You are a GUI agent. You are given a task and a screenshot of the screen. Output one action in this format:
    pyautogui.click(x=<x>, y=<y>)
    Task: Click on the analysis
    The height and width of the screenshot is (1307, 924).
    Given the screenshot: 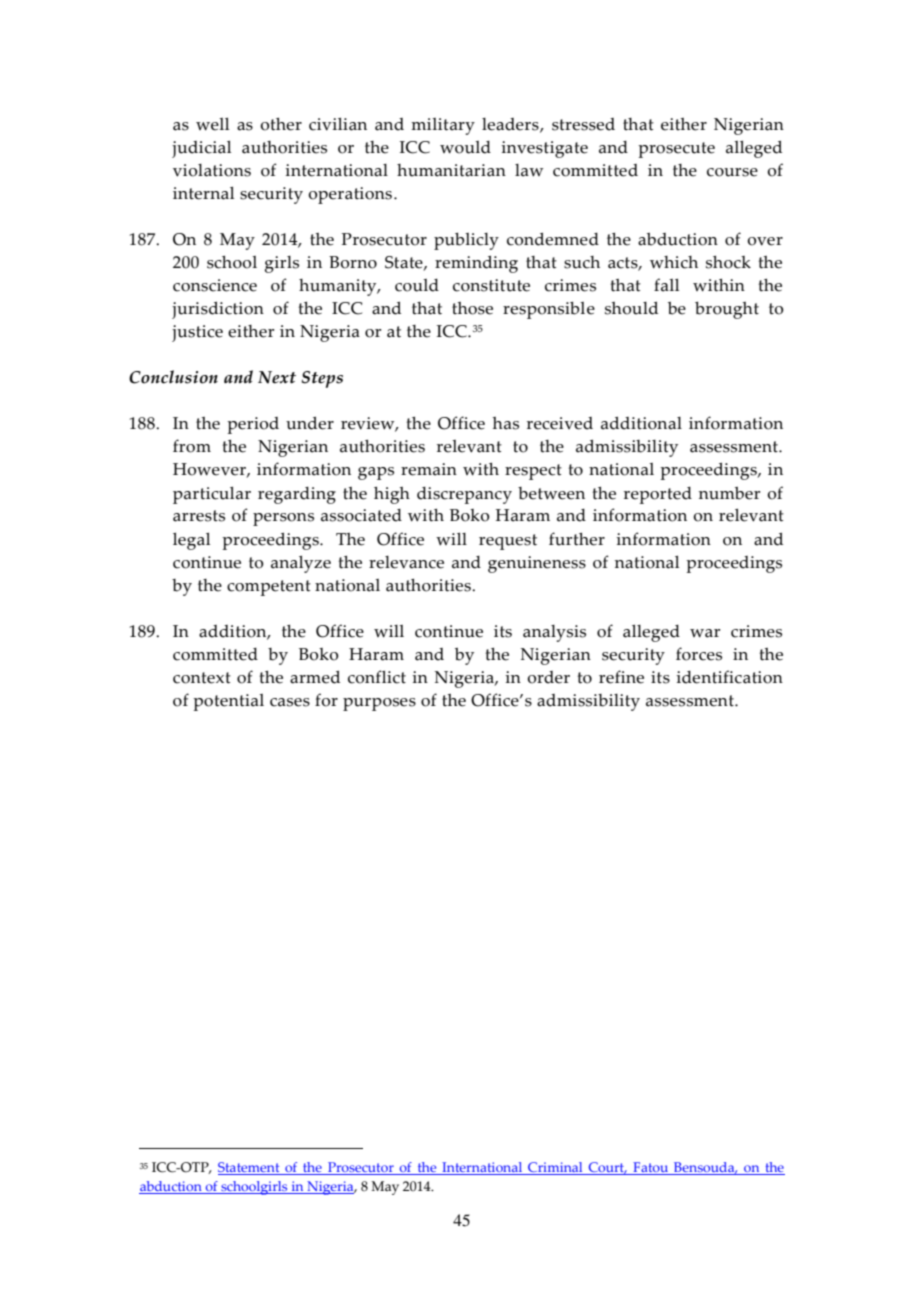 What is the action you would take?
    pyautogui.click(x=554, y=633)
